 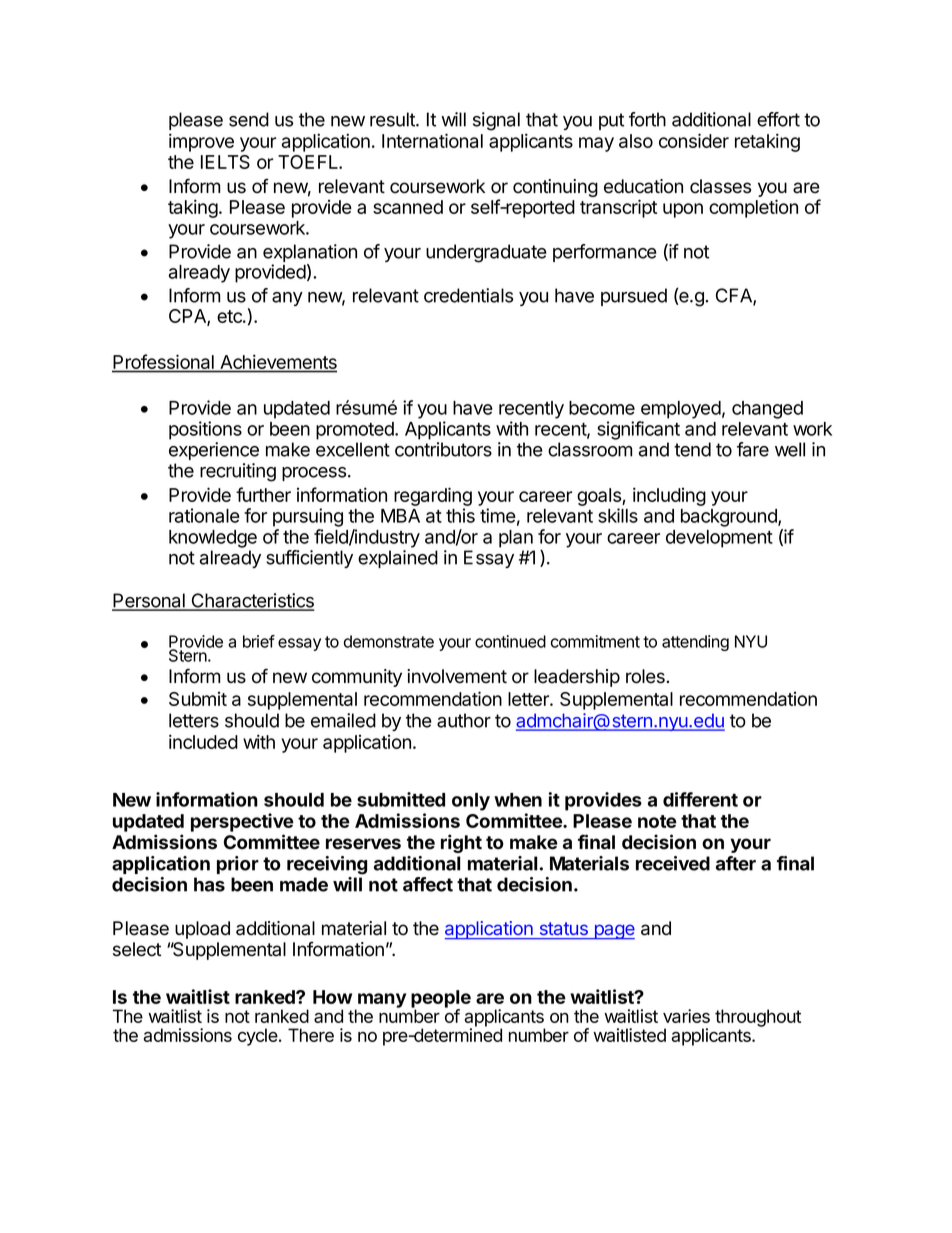 I want to click on International, so click(x=432, y=140).
